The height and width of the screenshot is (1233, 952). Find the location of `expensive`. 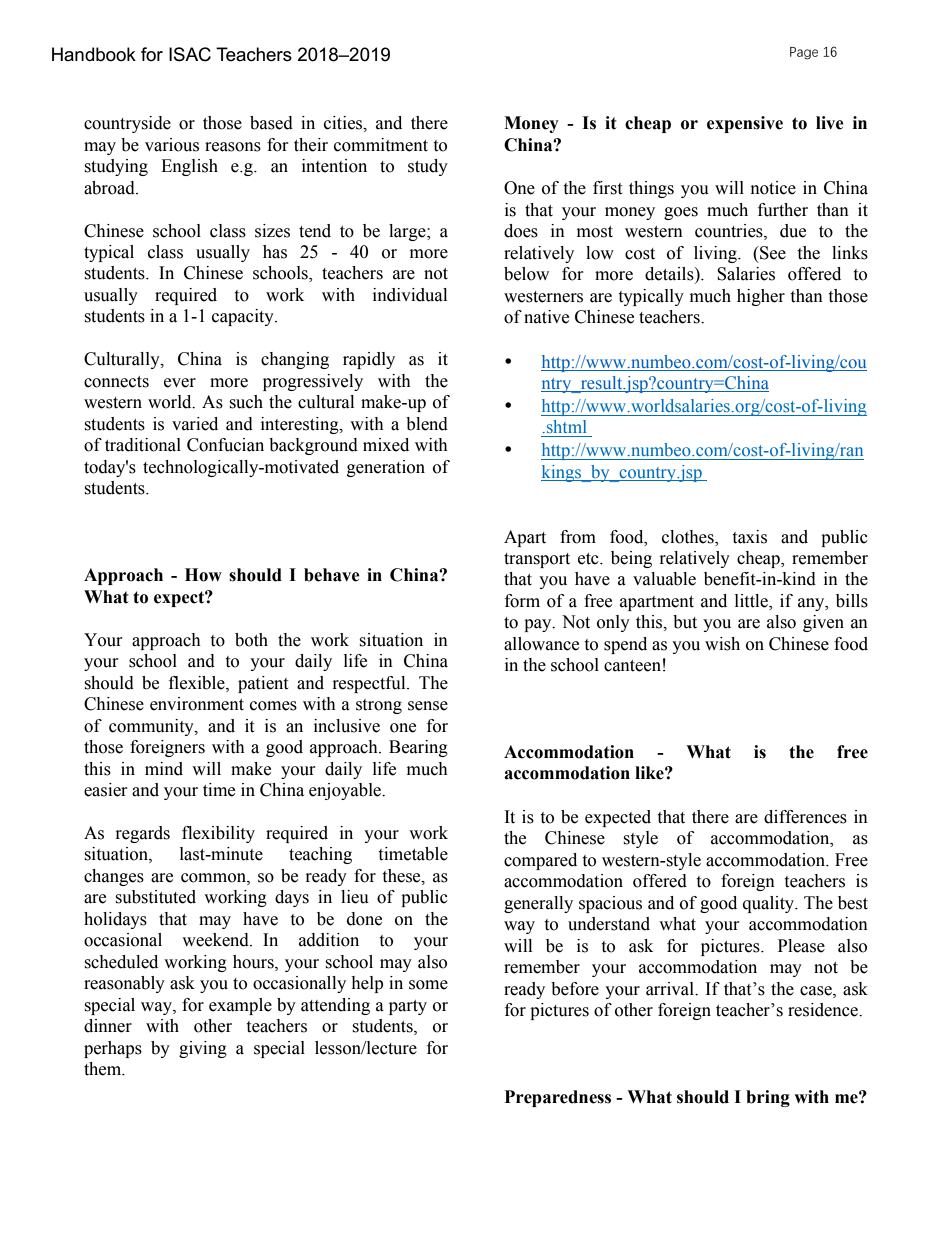

expensive is located at coordinates (745, 124).
